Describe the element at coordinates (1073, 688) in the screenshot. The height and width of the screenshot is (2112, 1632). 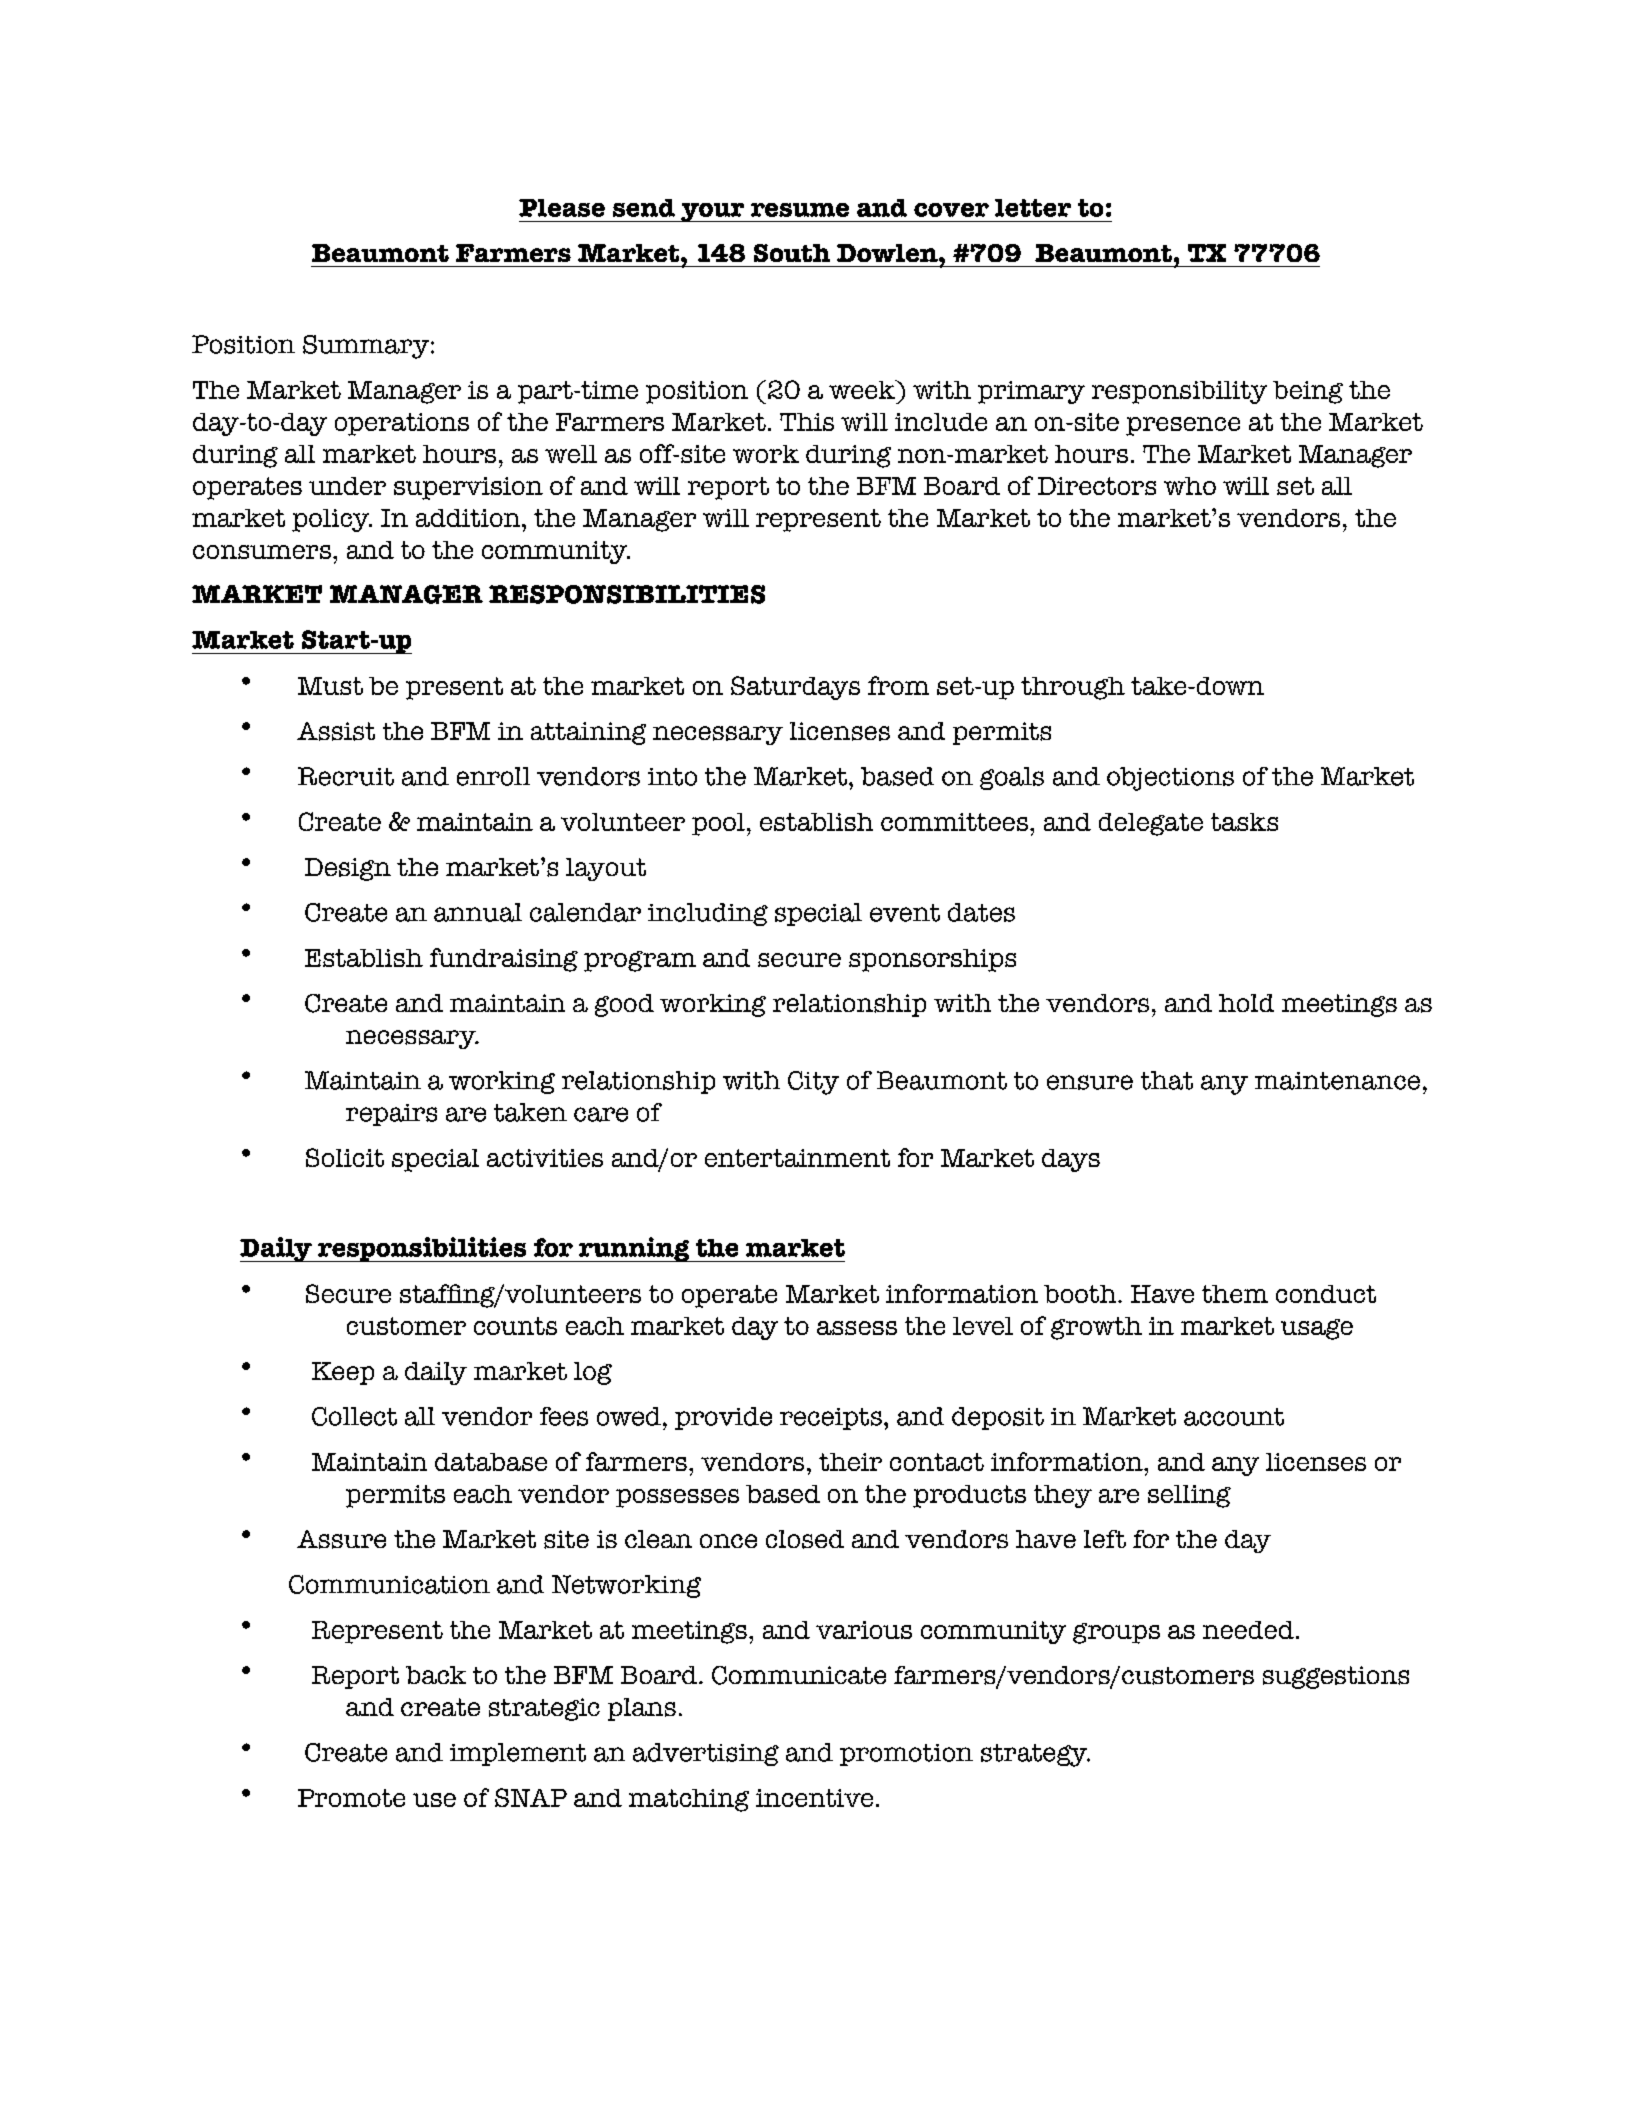
I see `through` at that location.
